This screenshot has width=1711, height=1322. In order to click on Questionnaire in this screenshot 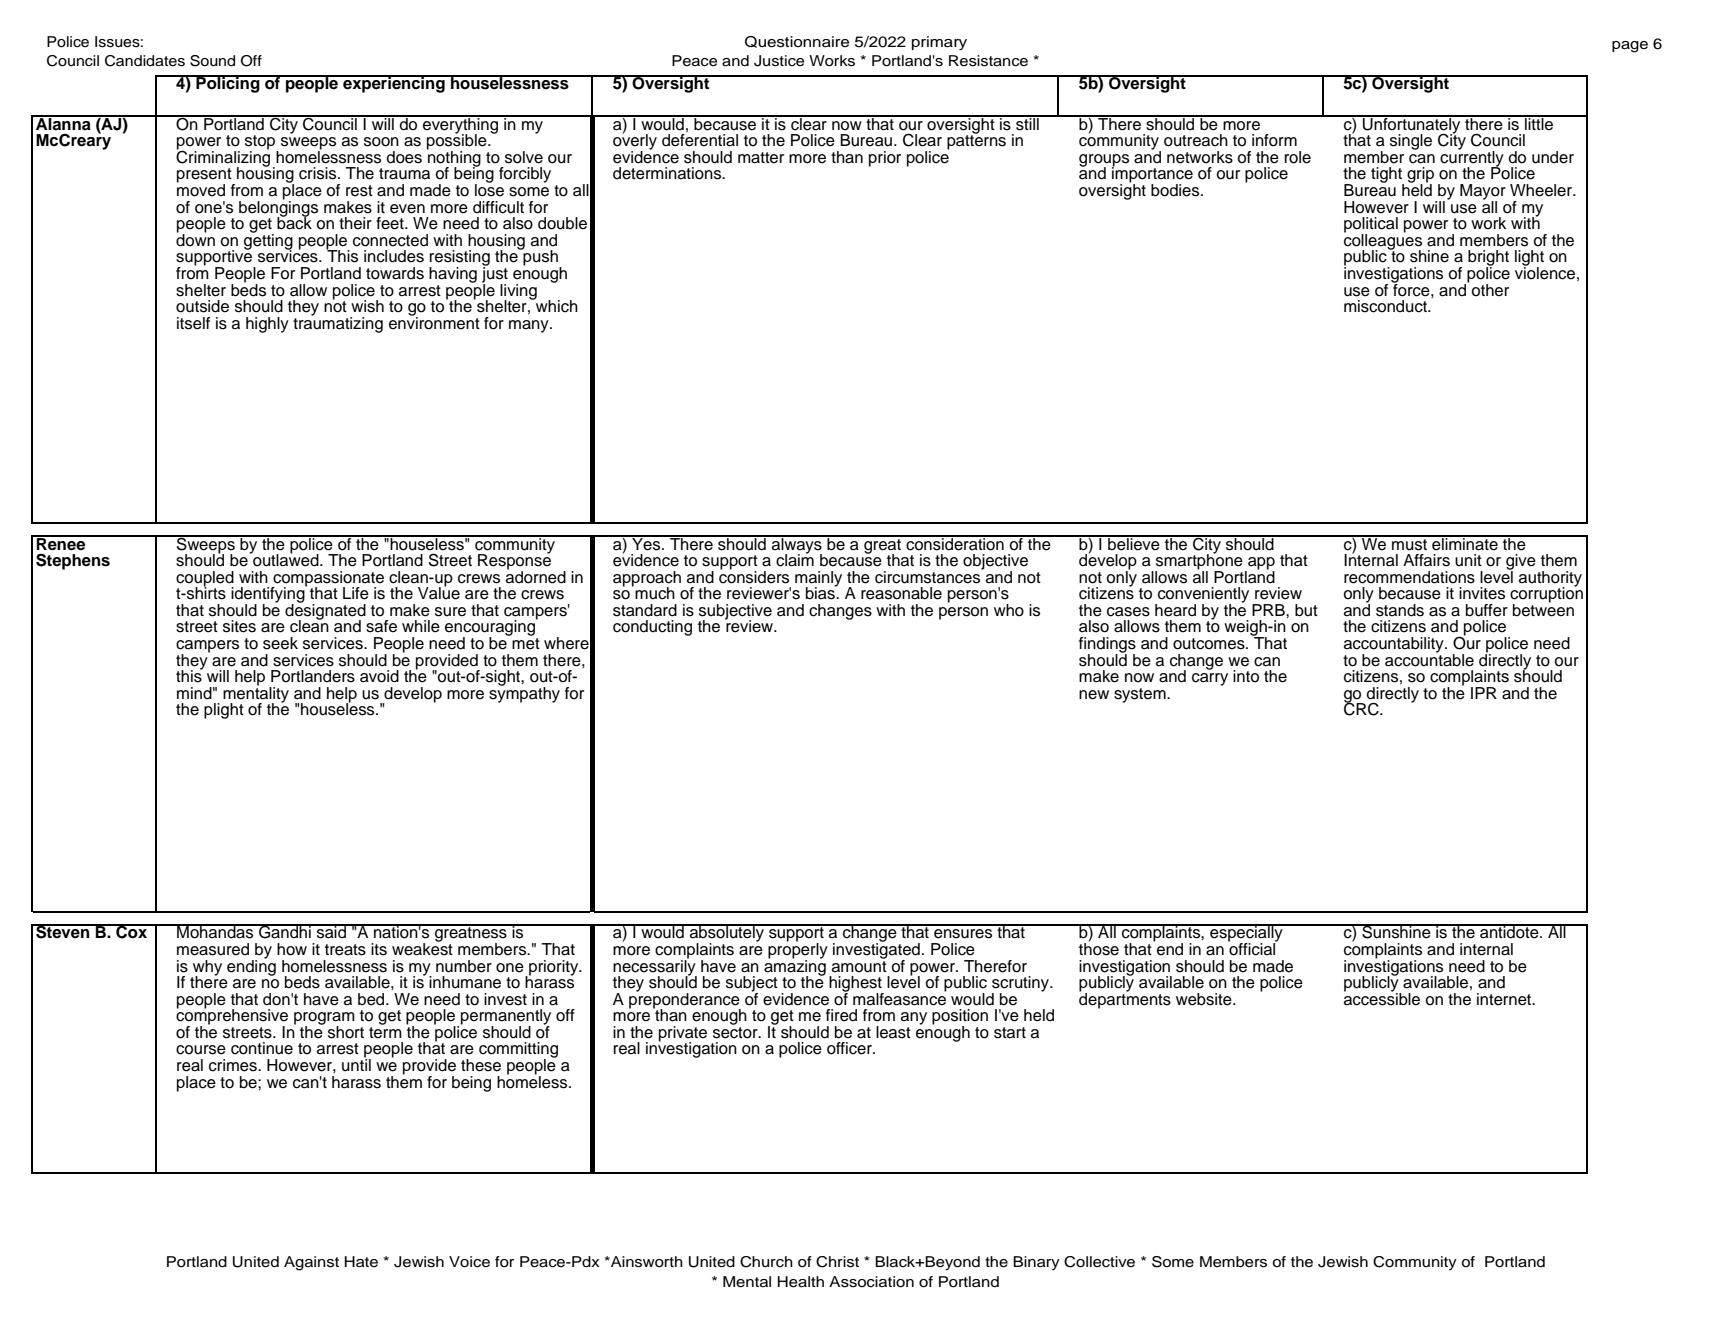, I will do `click(797, 42)`.
